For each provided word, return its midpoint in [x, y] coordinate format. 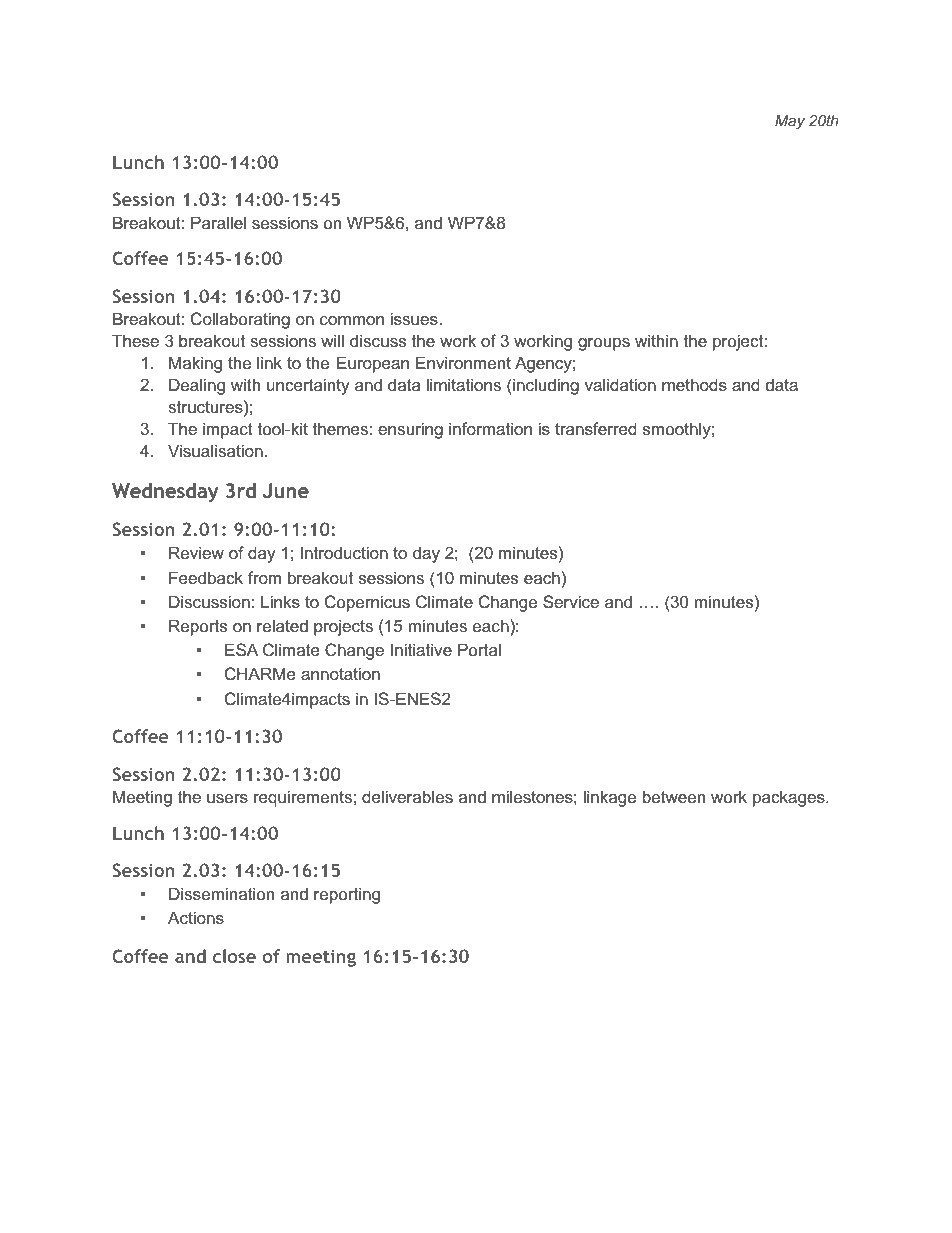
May [790, 122]
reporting [347, 895]
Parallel [218, 222]
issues [414, 318]
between [674, 796]
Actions [196, 917]
